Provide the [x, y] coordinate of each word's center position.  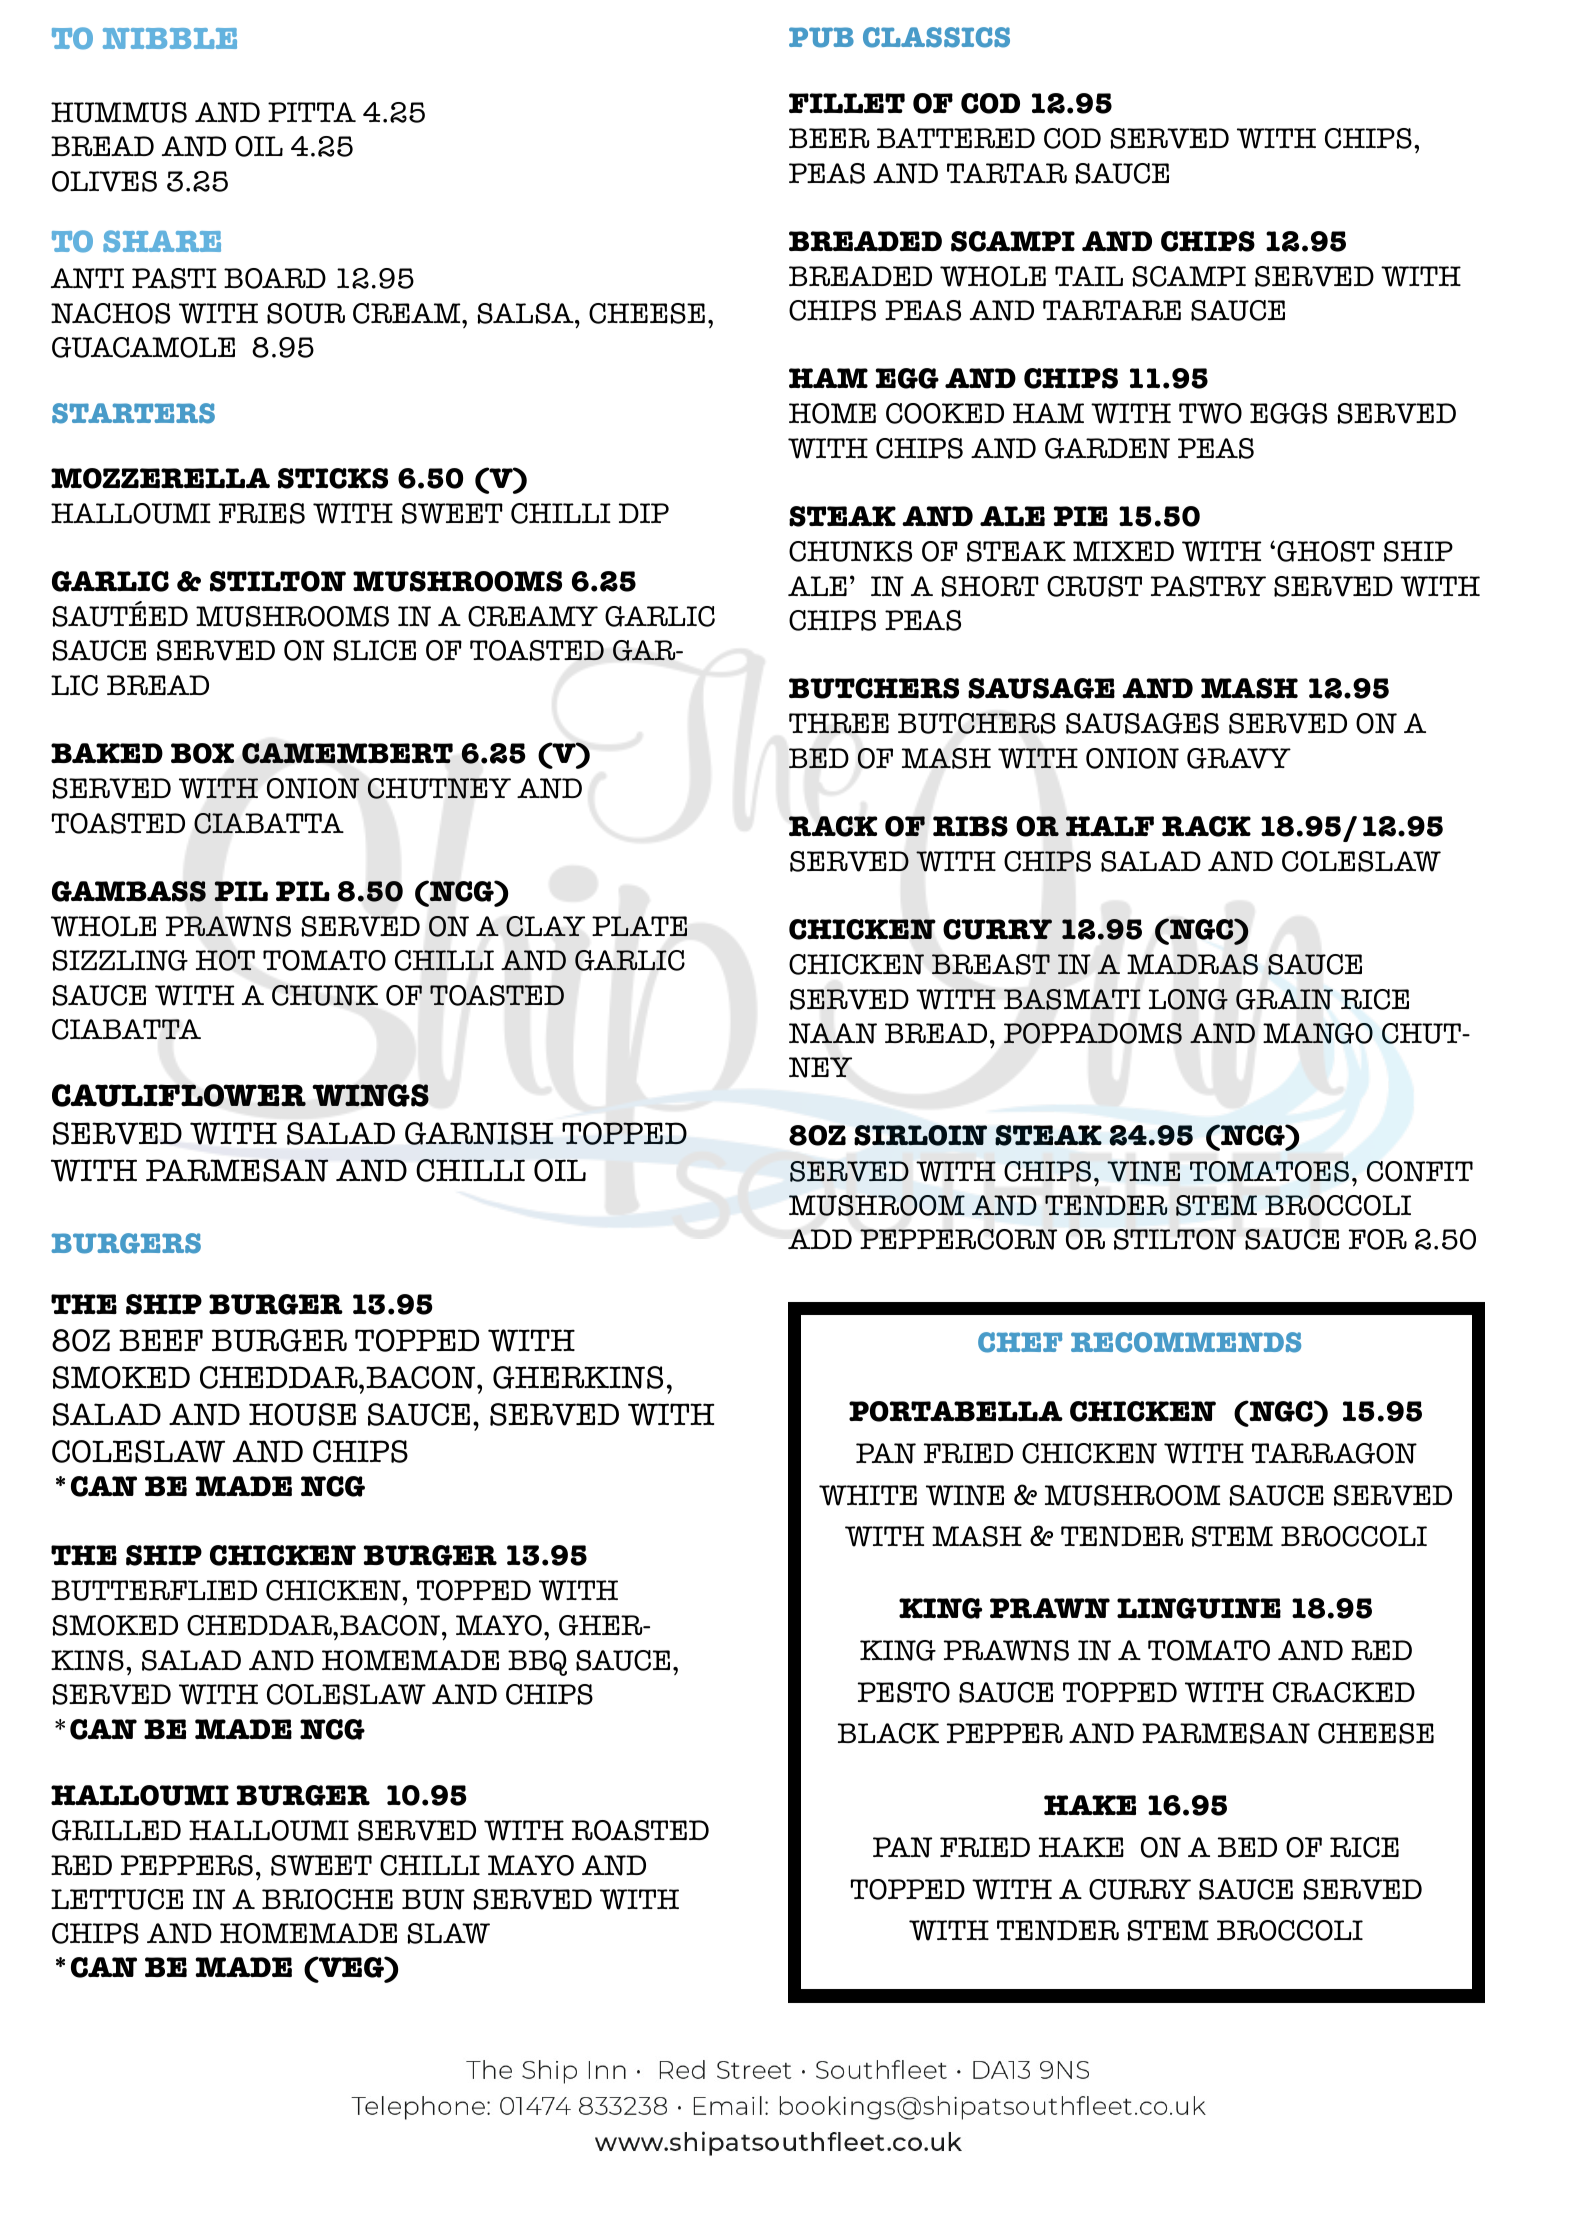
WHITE [868, 1495]
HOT [225, 960]
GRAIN [1284, 999]
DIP [644, 513]
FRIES [262, 513]
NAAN [833, 1033]
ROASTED [640, 1830]
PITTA [312, 112]
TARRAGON [1334, 1453]
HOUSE [302, 1414]
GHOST [1326, 551]
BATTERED [956, 138]
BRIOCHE [327, 1899]
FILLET [847, 103]
